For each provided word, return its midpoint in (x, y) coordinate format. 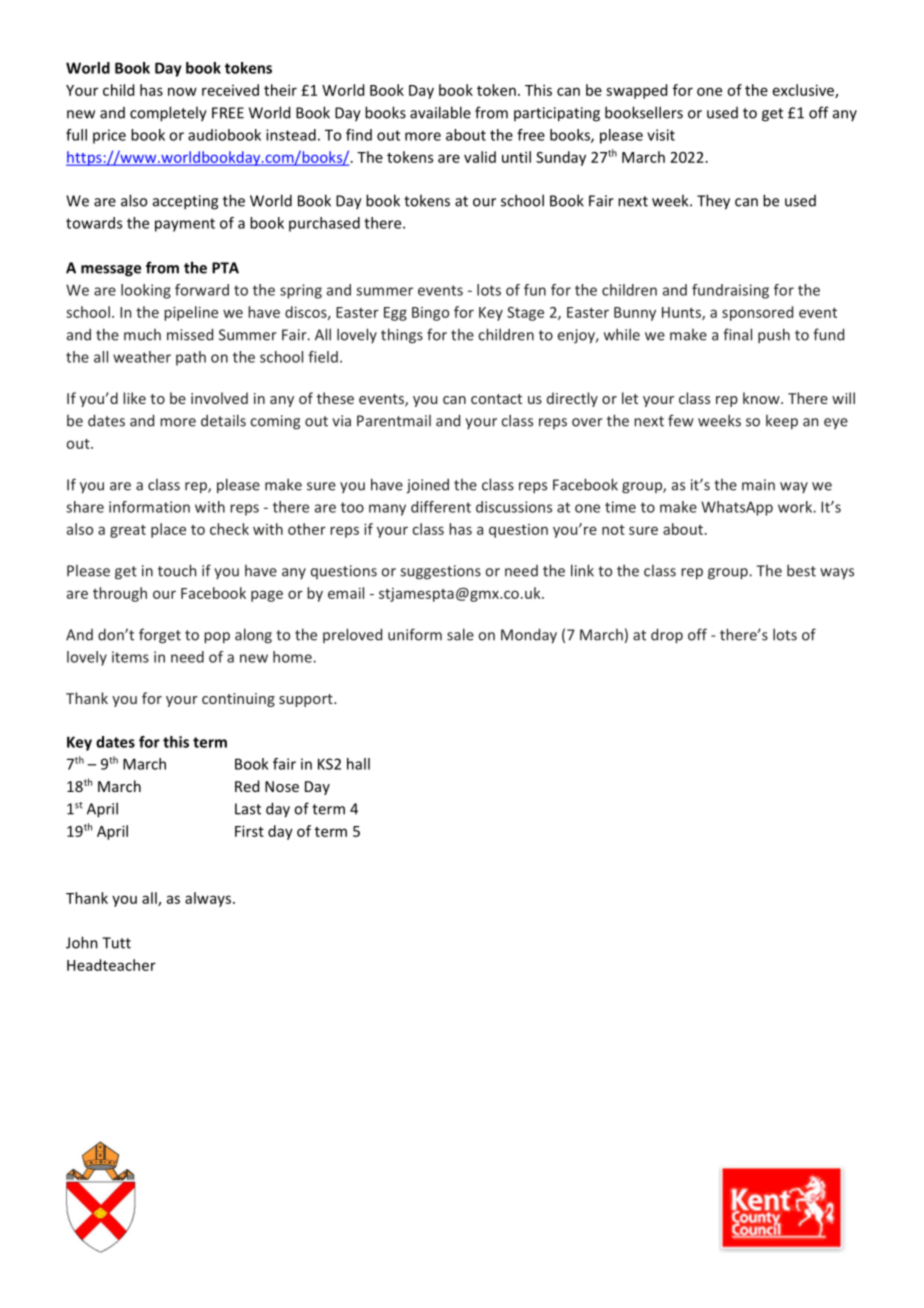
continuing (238, 700)
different (441, 507)
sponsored (757, 313)
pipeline (191, 313)
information (149, 507)
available (440, 112)
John (82, 942)
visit (661, 135)
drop (667, 636)
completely (168, 114)
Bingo (430, 314)
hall (358, 764)
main (758, 485)
